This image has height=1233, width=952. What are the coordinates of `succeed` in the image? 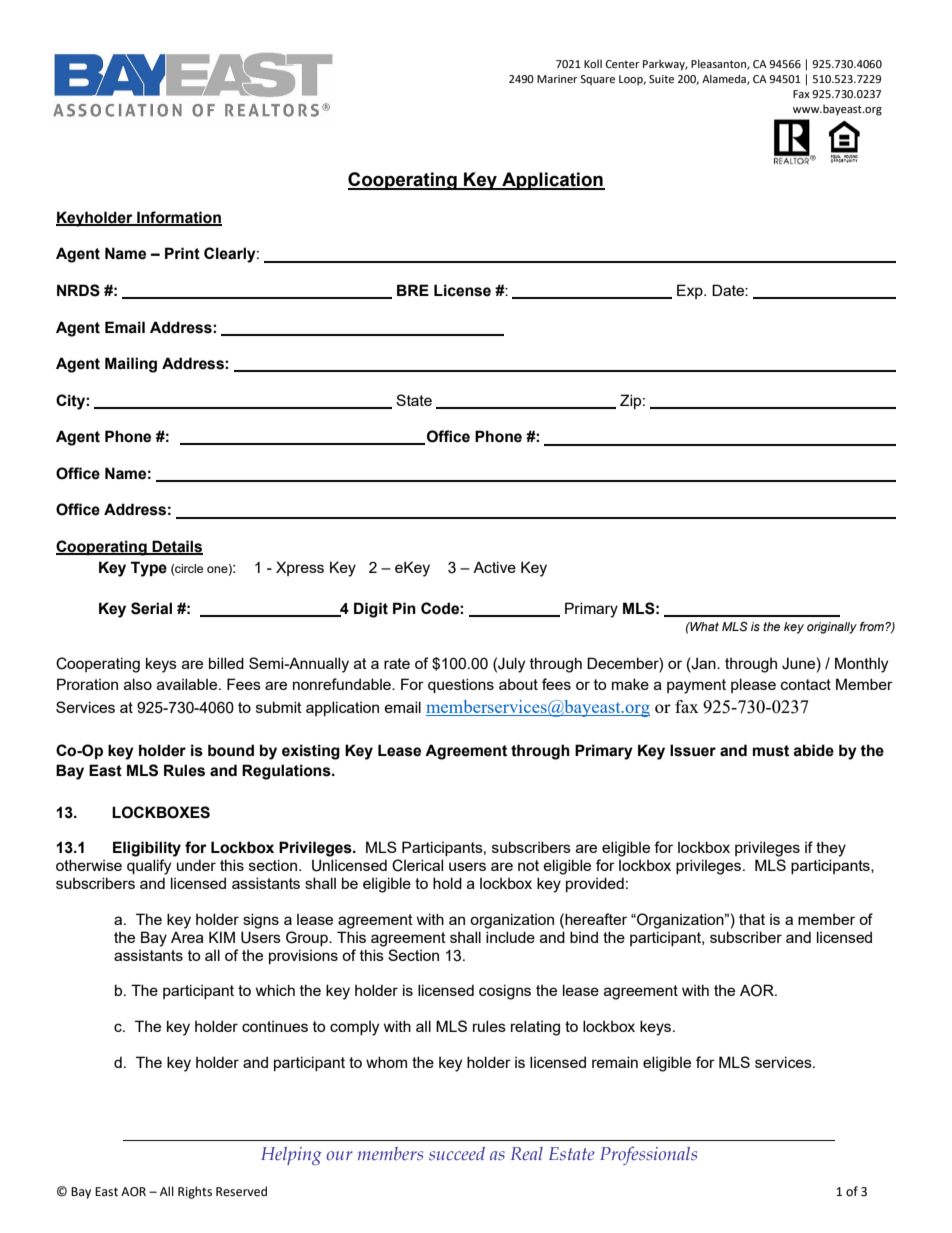 It's located at (457, 1154).
